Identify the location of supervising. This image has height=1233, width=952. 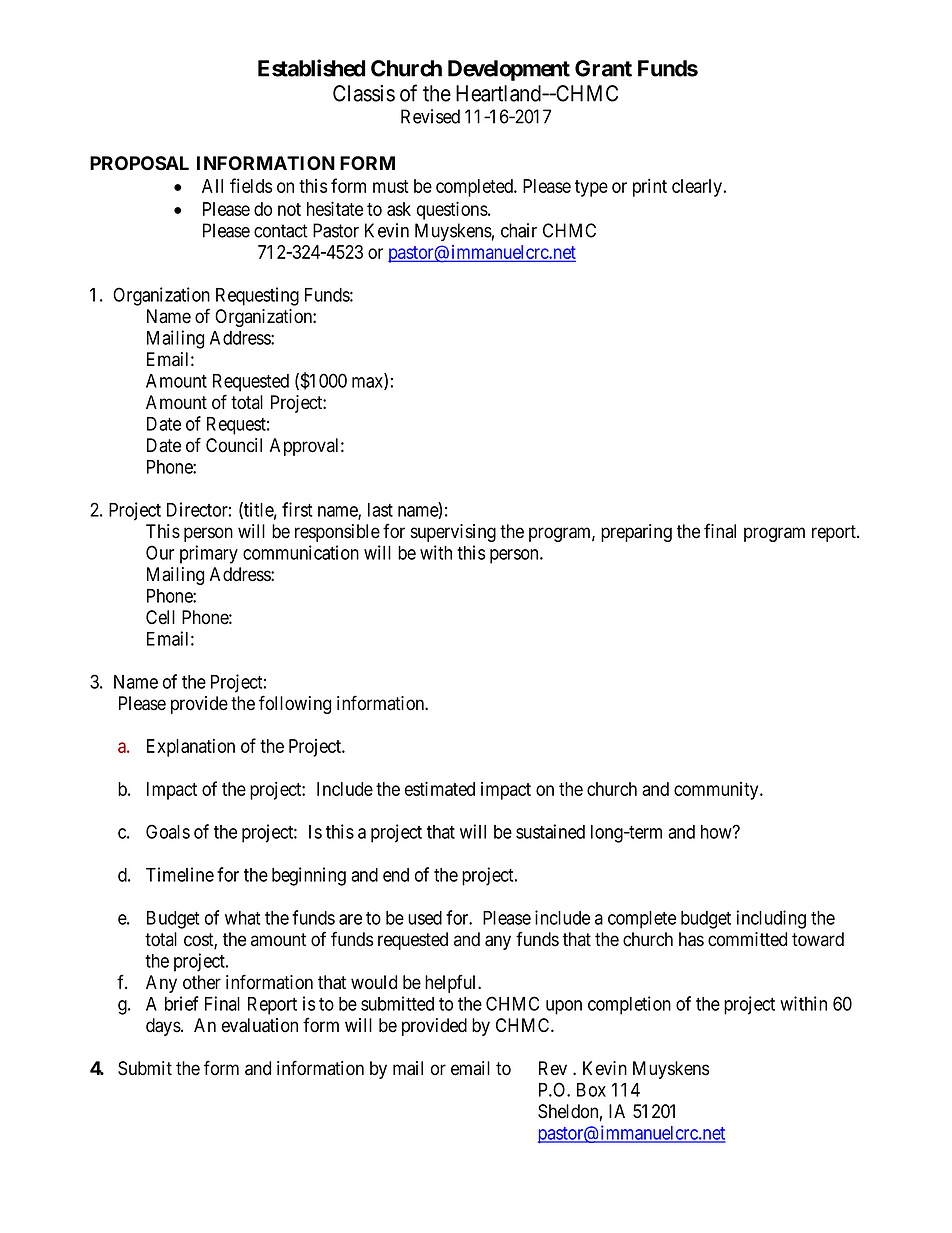
(453, 533).
